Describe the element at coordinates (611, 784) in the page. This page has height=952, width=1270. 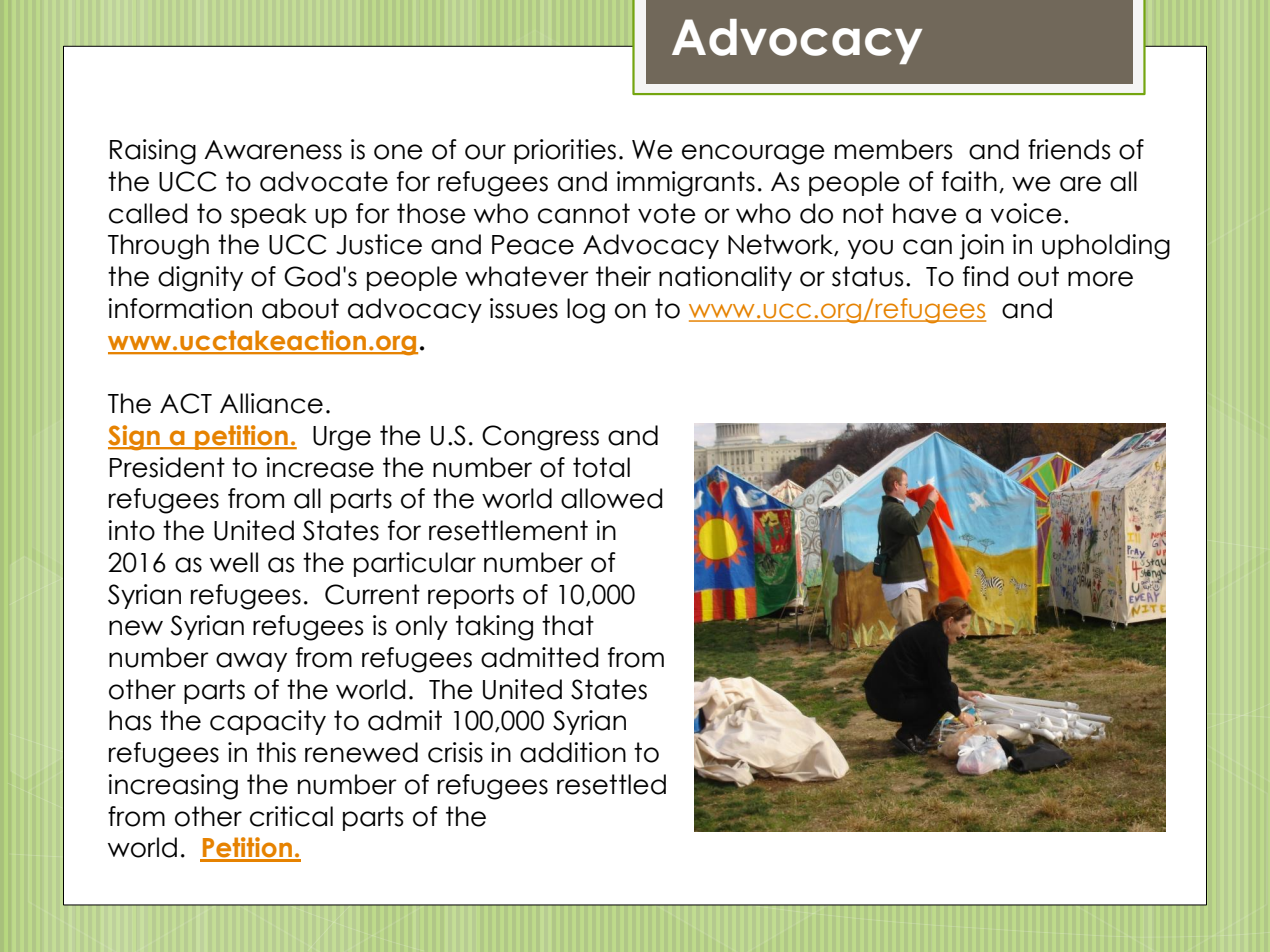
I see `resettled` at that location.
